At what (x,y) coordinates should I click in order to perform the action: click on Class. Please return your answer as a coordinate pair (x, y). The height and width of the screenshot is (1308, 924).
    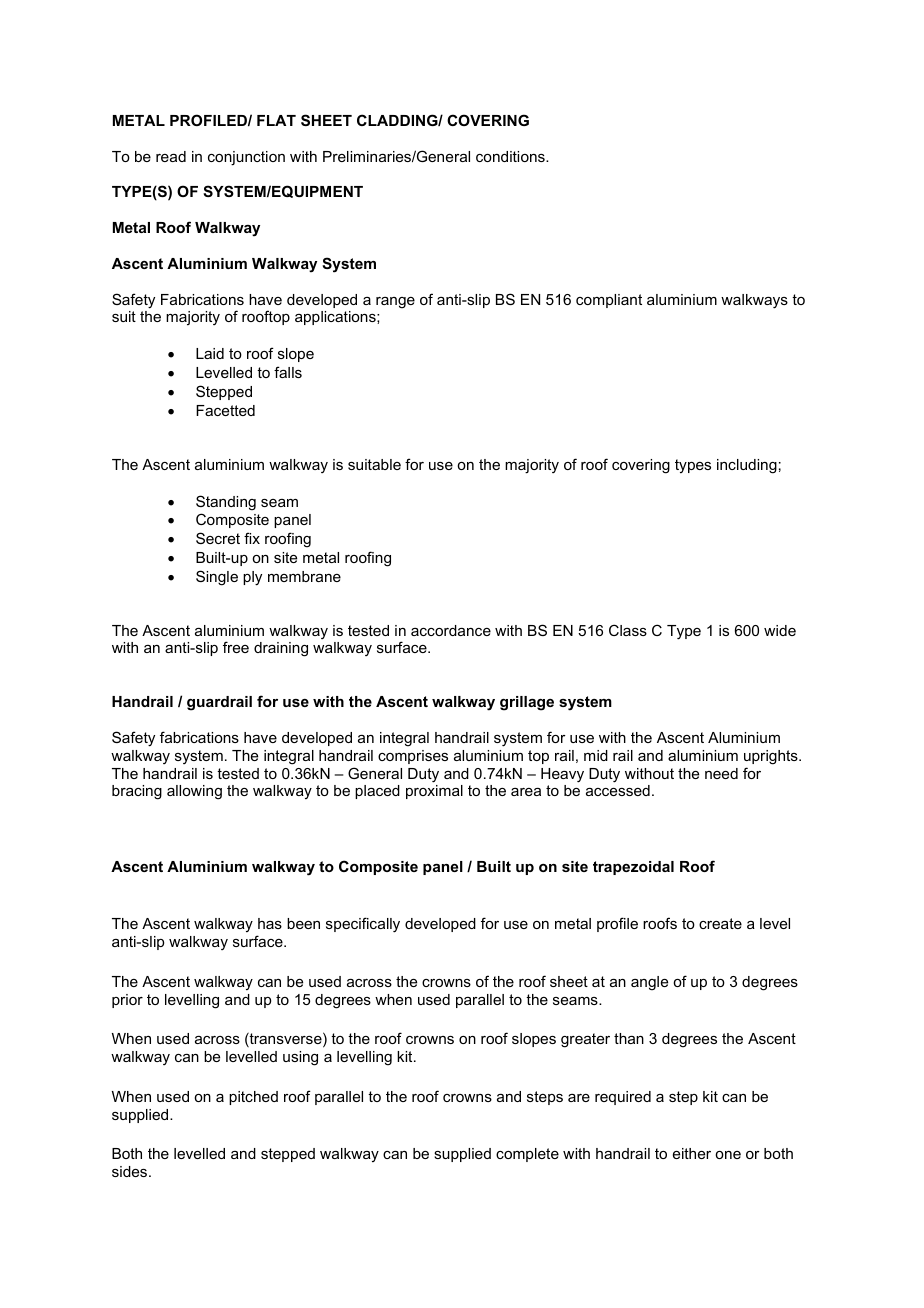
    Looking at the image, I should click on (628, 630).
